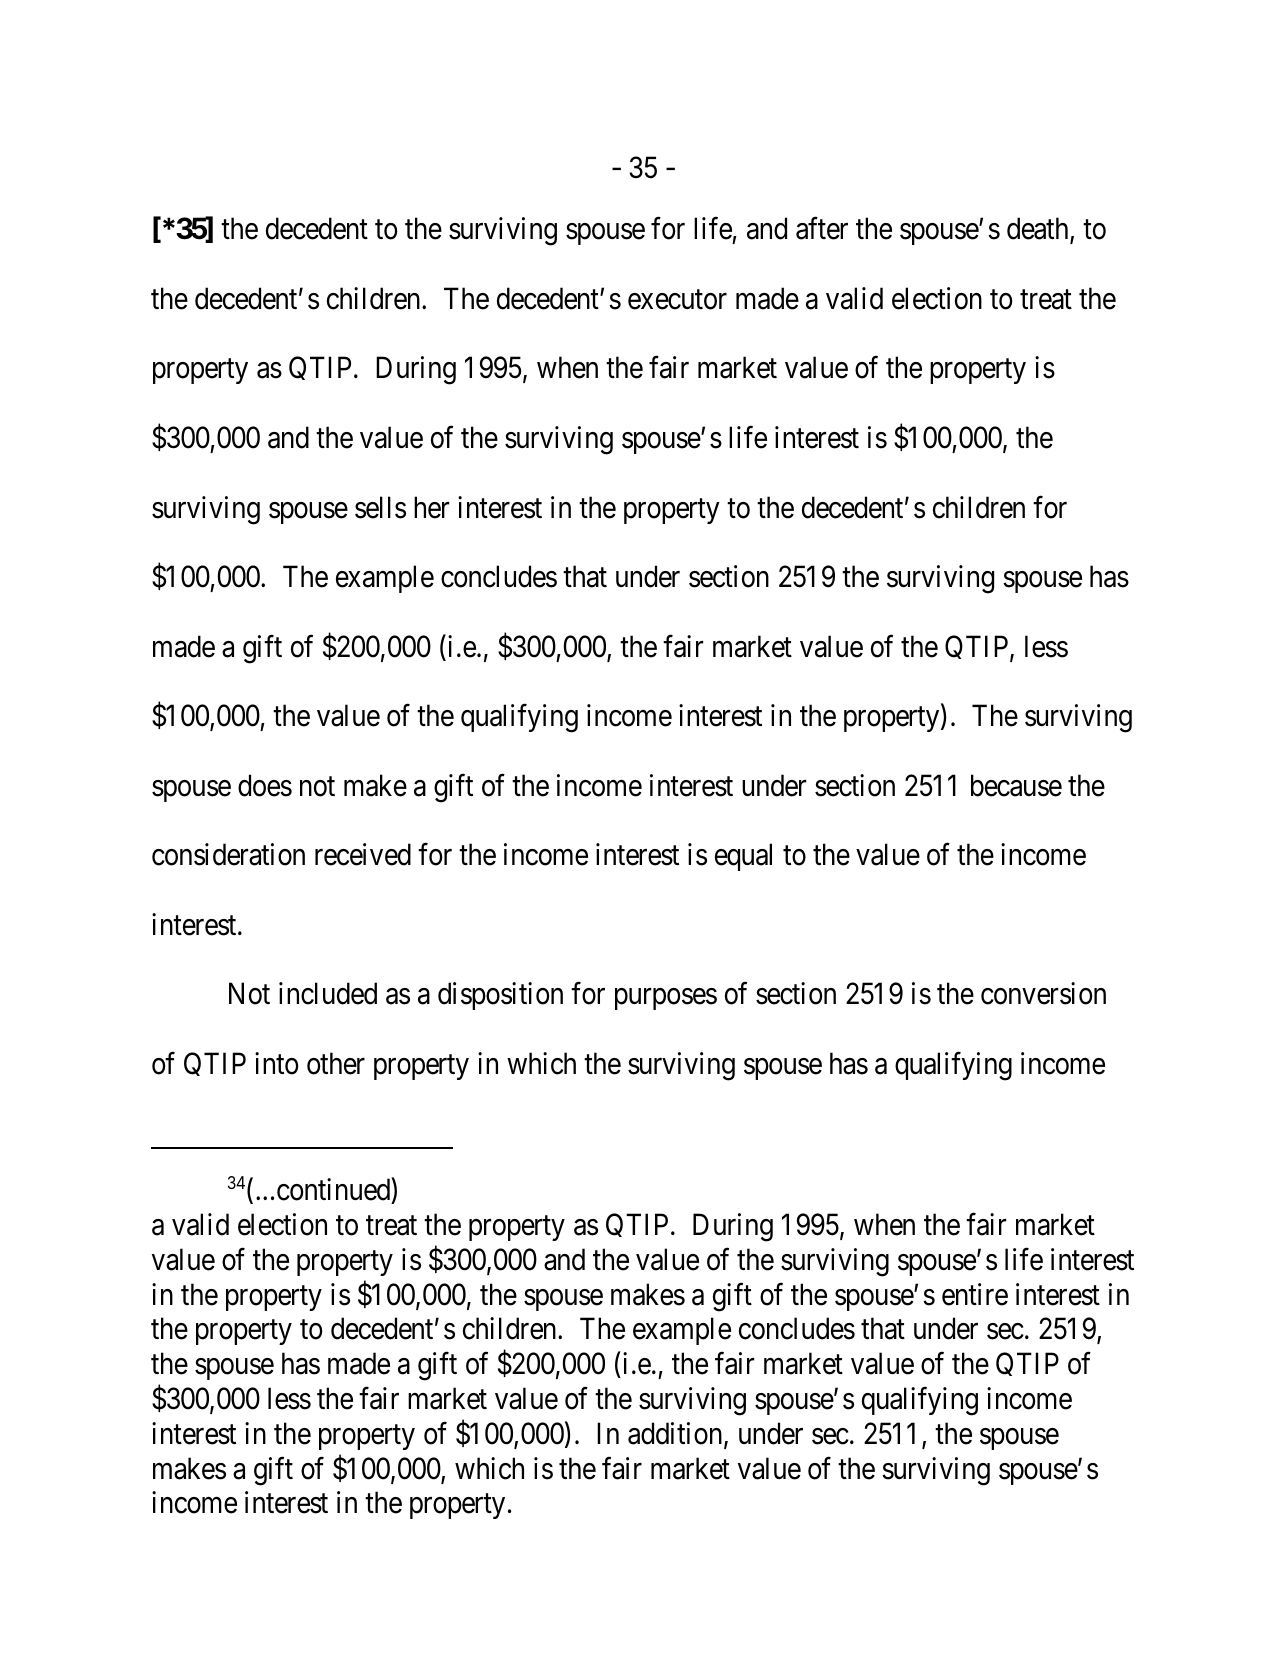  Describe the element at coordinates (277, 1063) in the document. I see `into` at that location.
